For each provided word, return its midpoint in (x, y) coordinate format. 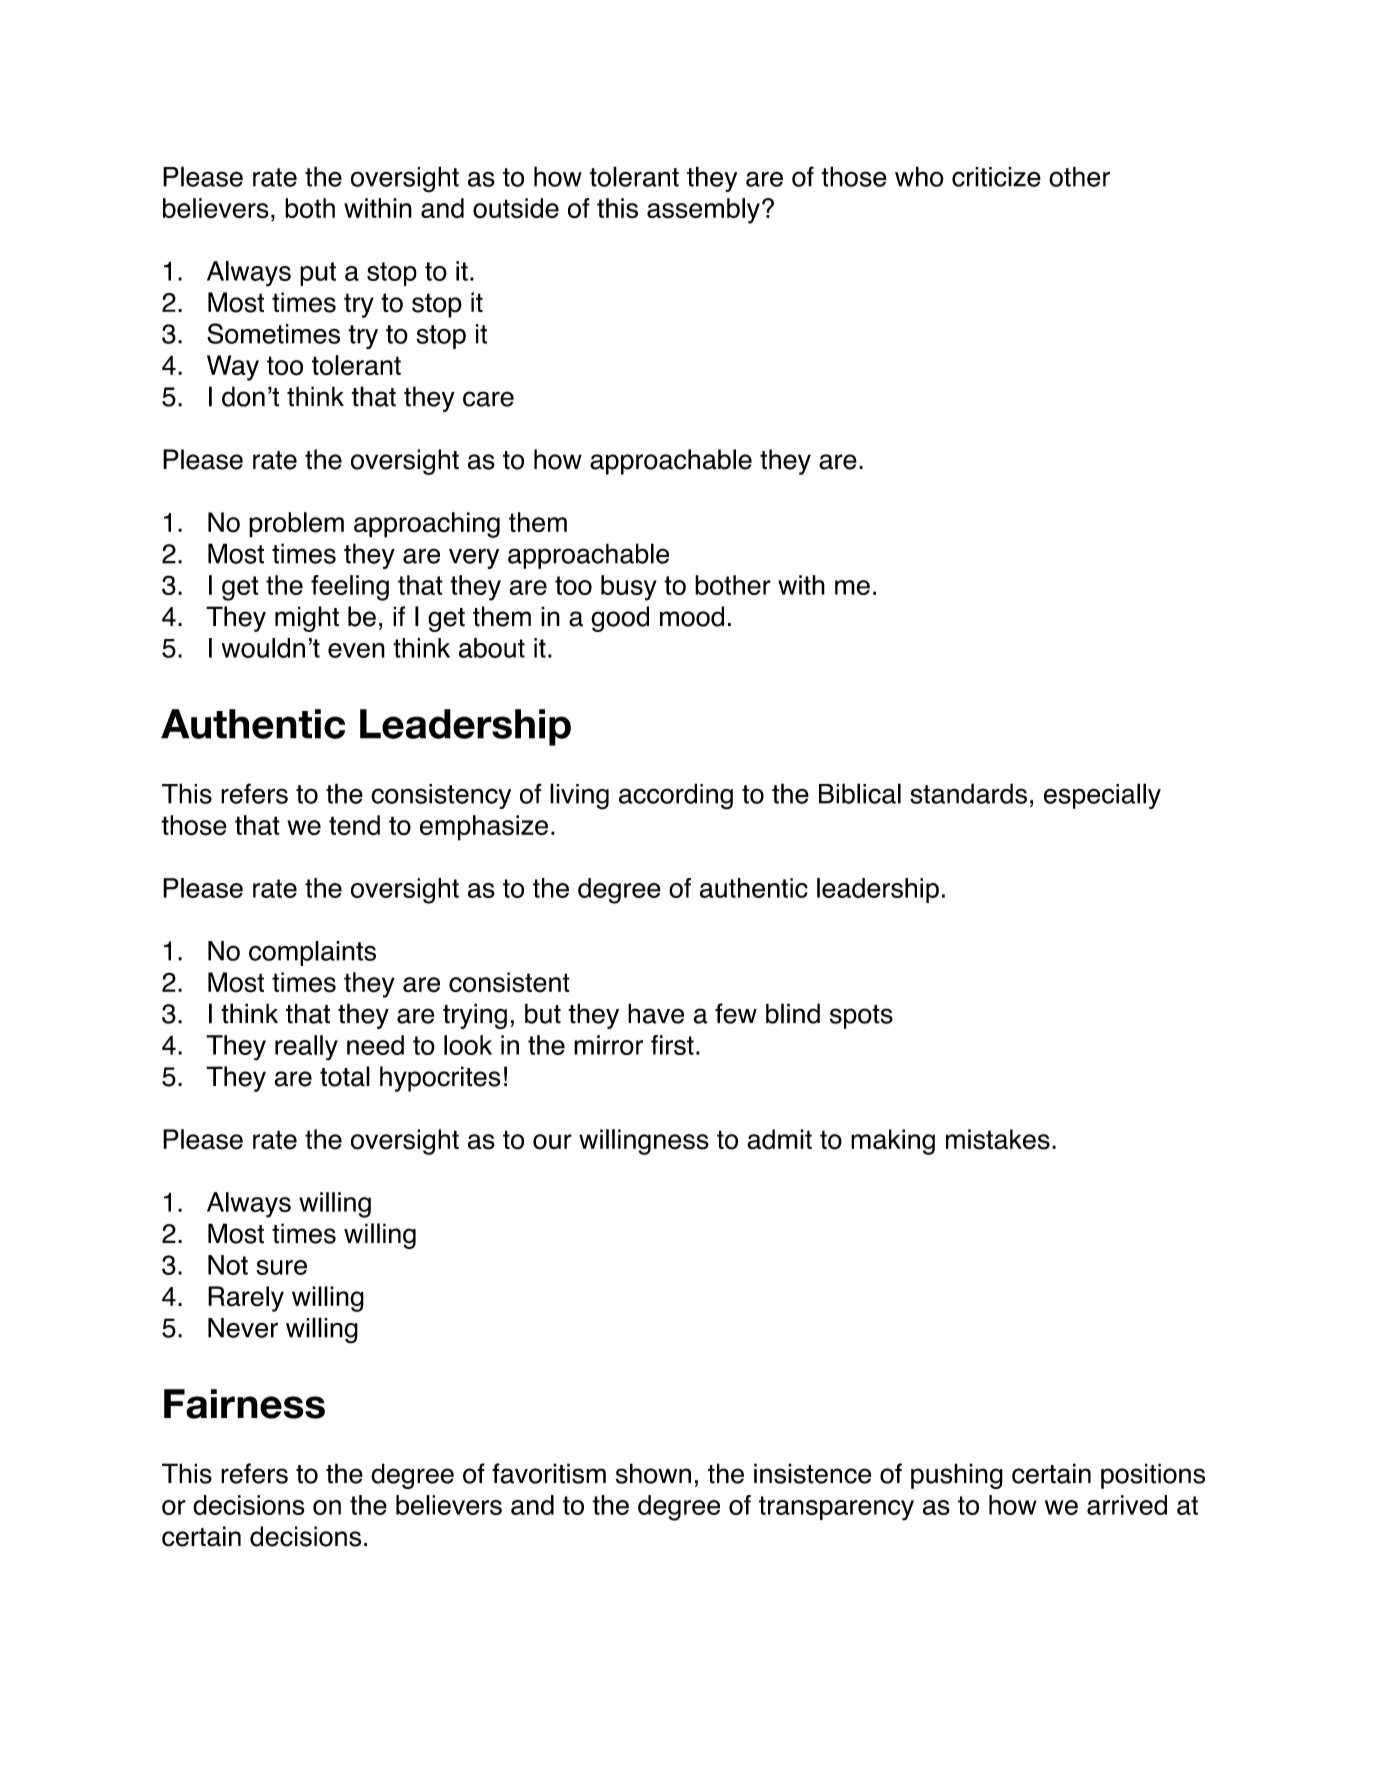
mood (692, 616)
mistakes (998, 1139)
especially (1102, 796)
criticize (996, 177)
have (656, 1013)
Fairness (244, 1404)
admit (779, 1139)
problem (296, 525)
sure (281, 1267)
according (676, 796)
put (318, 274)
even (356, 650)
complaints (312, 953)
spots (861, 1017)
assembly (703, 211)
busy (629, 588)
